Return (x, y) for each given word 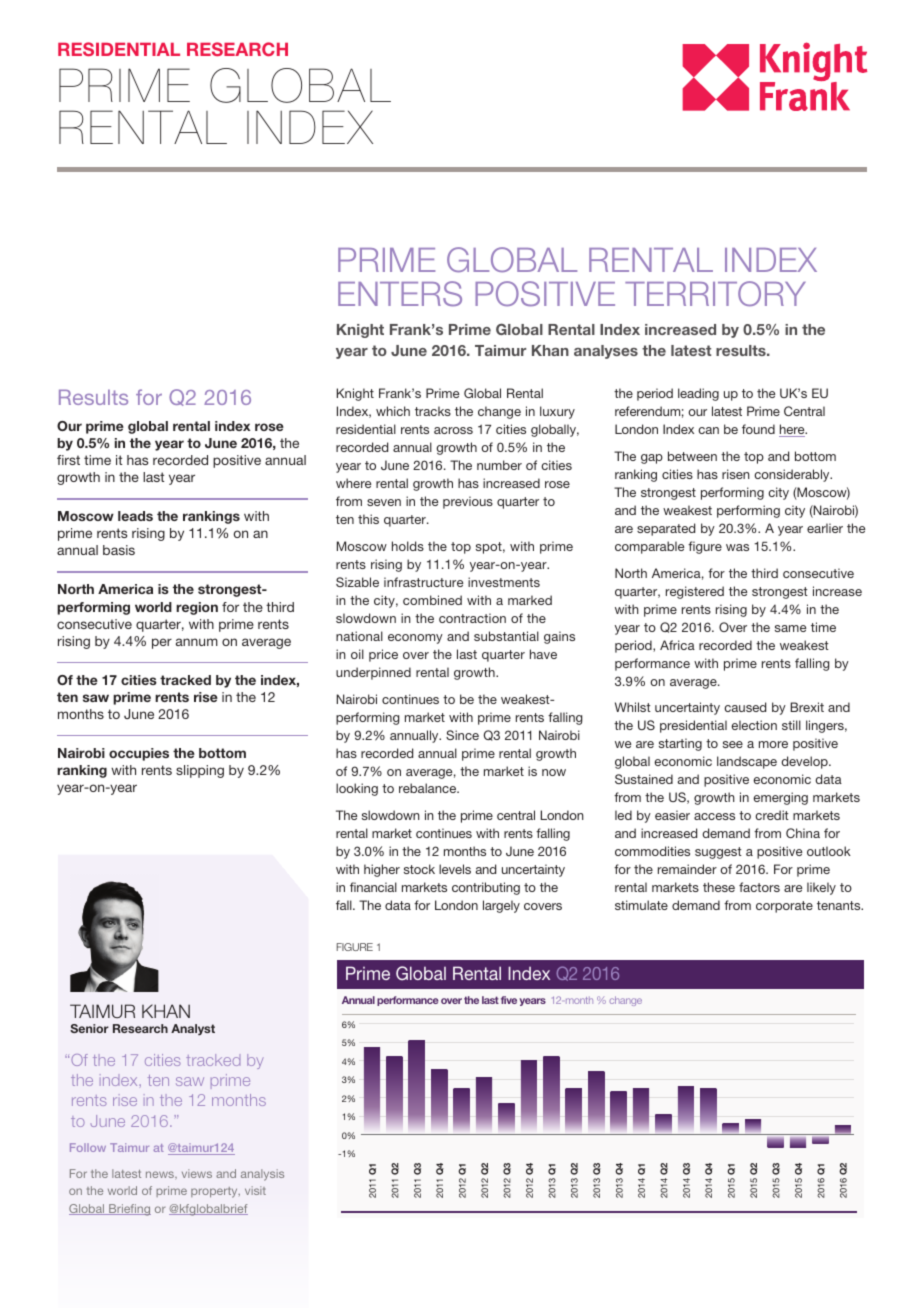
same (790, 628)
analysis (262, 1175)
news (161, 1174)
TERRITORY (715, 293)
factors (759, 887)
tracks (433, 411)
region (197, 608)
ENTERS (400, 293)
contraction (472, 618)
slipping (200, 771)
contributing (486, 888)
